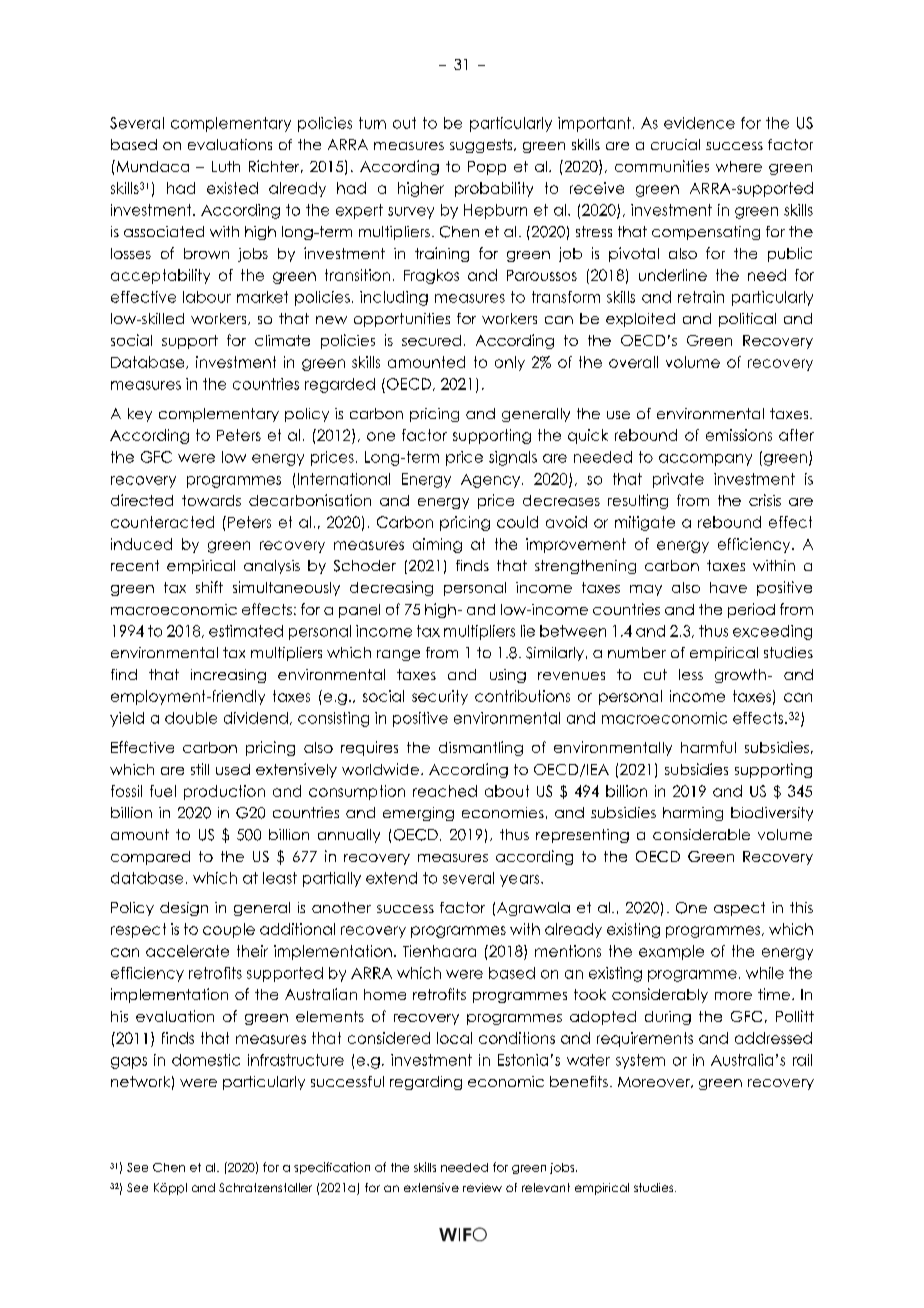 This screenshot has height=1308, width=924. I want to click on using, so click(508, 676).
